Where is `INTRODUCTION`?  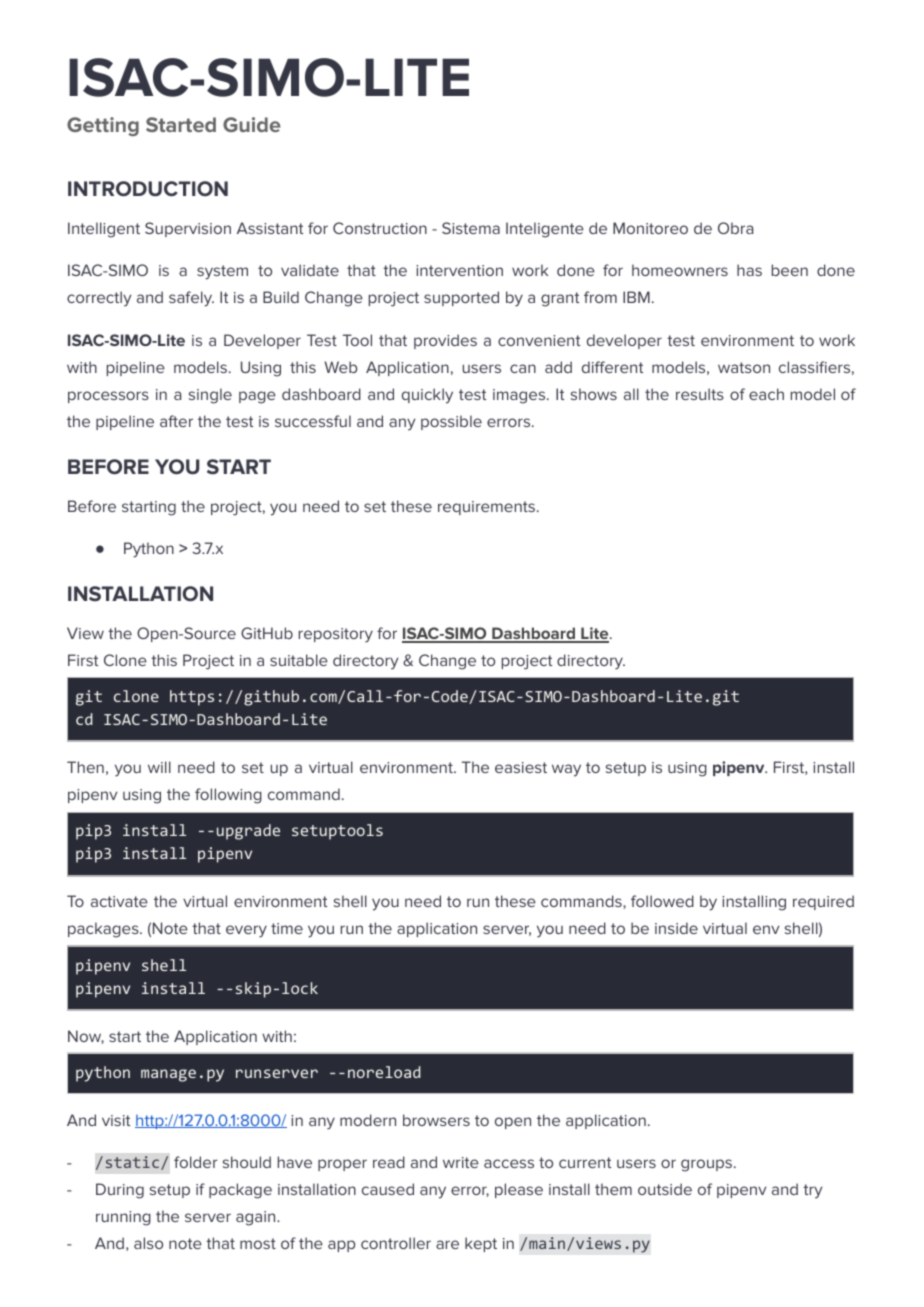
INTRODUCTION is located at coordinates (148, 189).
